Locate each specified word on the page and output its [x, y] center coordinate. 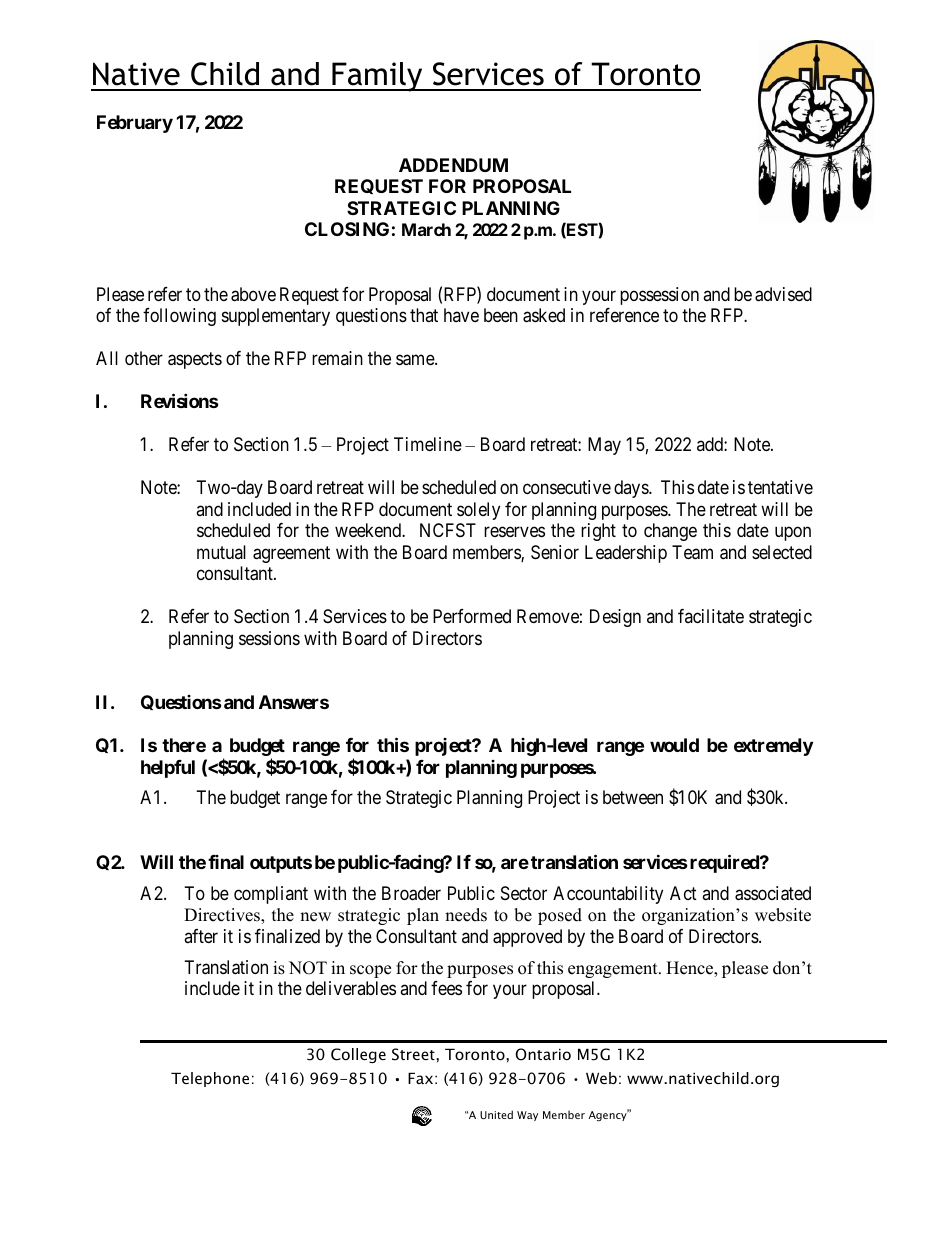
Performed [472, 616]
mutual [221, 552]
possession [659, 296]
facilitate [711, 616]
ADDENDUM [453, 165]
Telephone [210, 1079]
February [135, 124]
